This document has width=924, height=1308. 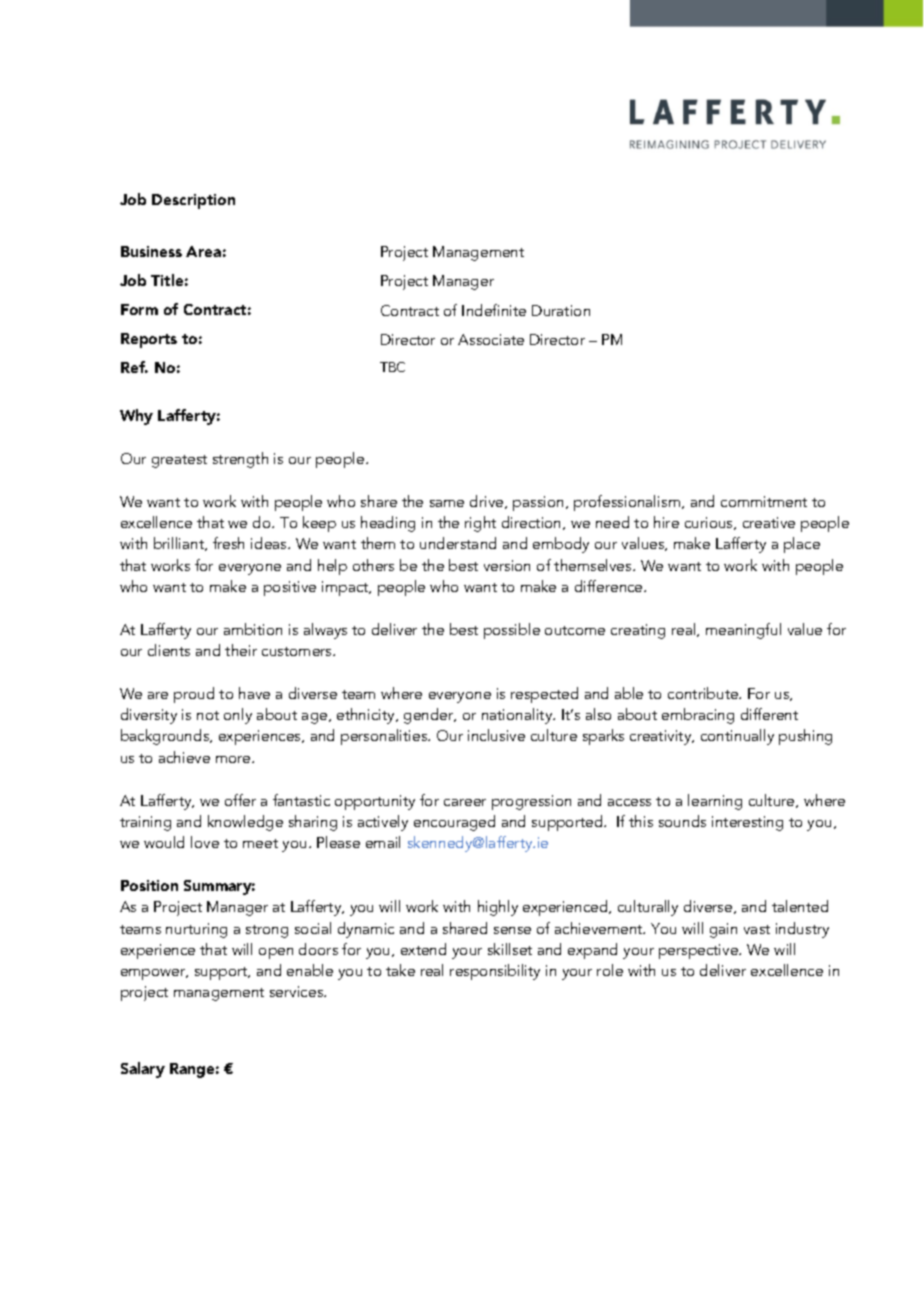 What do you see at coordinates (193, 201) in the document?
I see `Description` at bounding box center [193, 201].
